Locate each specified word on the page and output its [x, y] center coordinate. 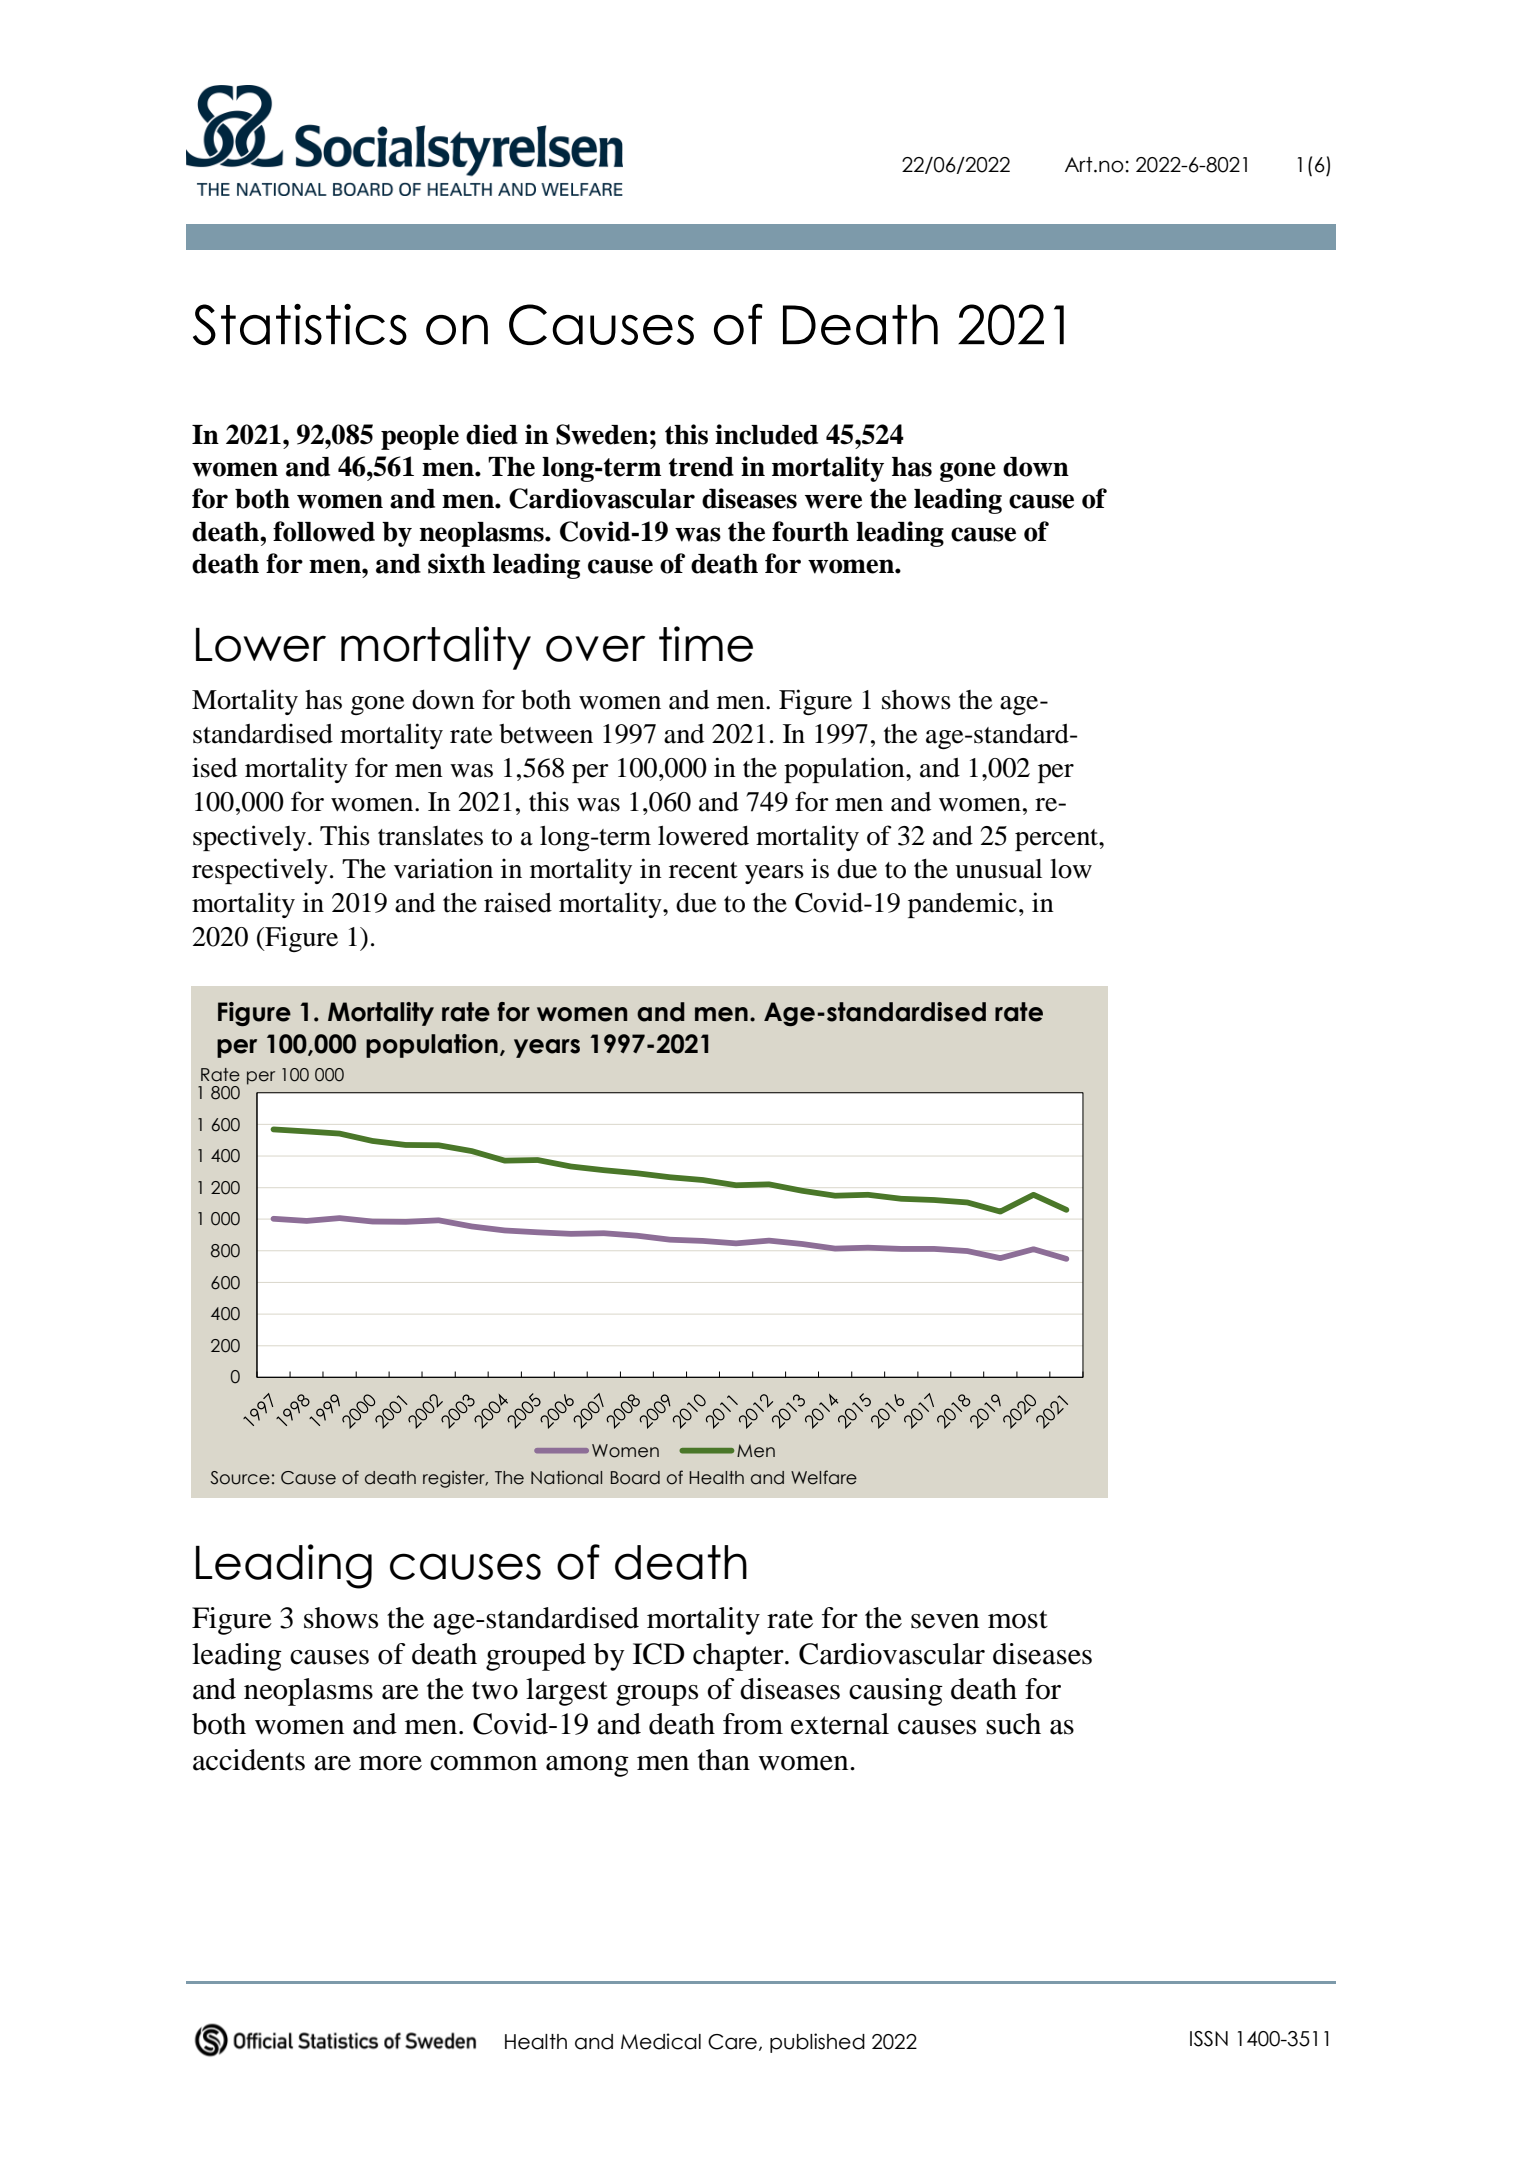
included [766, 434]
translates [430, 836]
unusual [998, 869]
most [1018, 1619]
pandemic [962, 905]
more [390, 1763]
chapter [739, 1657]
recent [703, 870]
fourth [810, 531]
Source [240, 1478]
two [495, 1690]
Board [635, 1478]
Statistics [300, 324]
